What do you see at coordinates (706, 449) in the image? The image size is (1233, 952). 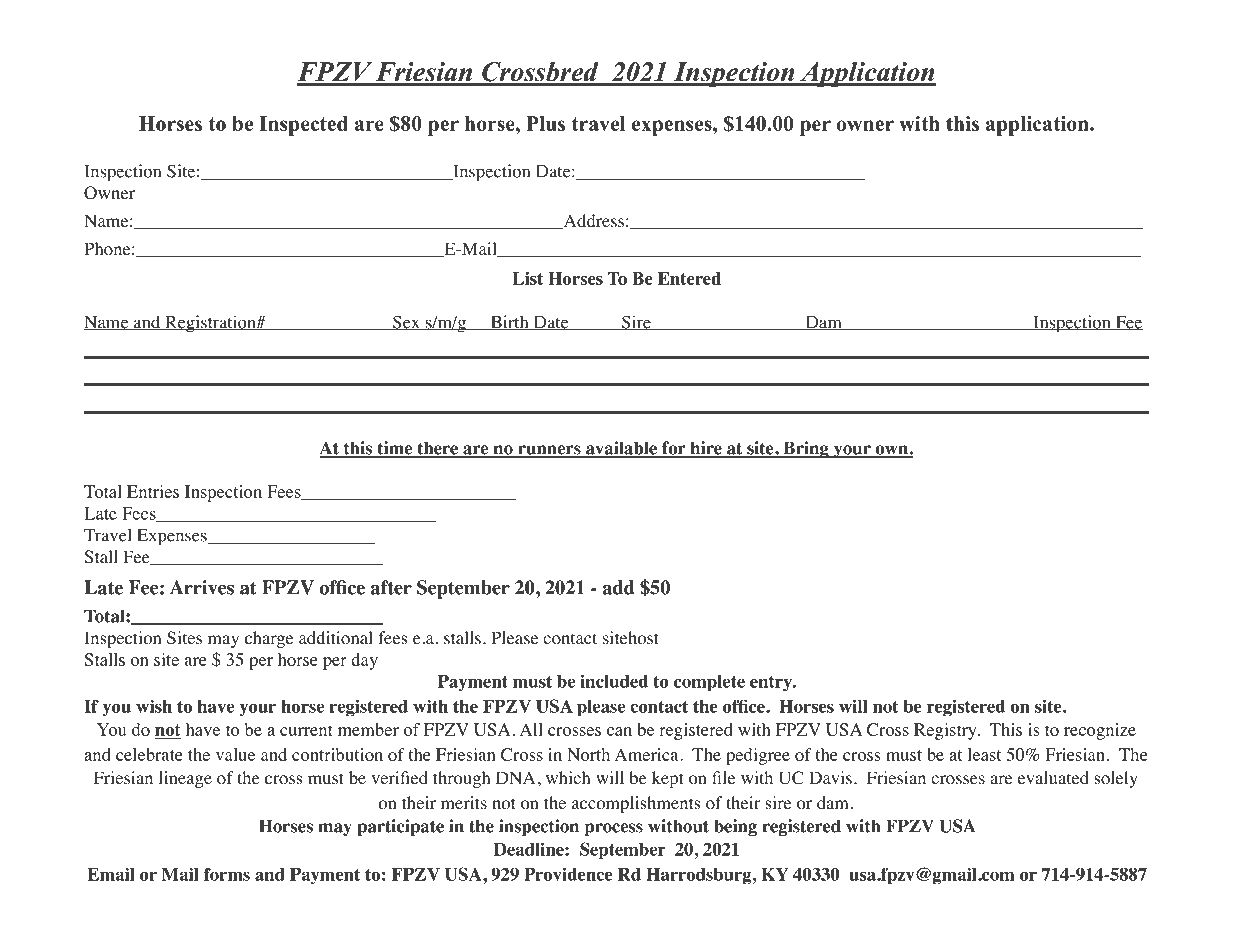 I see `hire` at bounding box center [706, 449].
